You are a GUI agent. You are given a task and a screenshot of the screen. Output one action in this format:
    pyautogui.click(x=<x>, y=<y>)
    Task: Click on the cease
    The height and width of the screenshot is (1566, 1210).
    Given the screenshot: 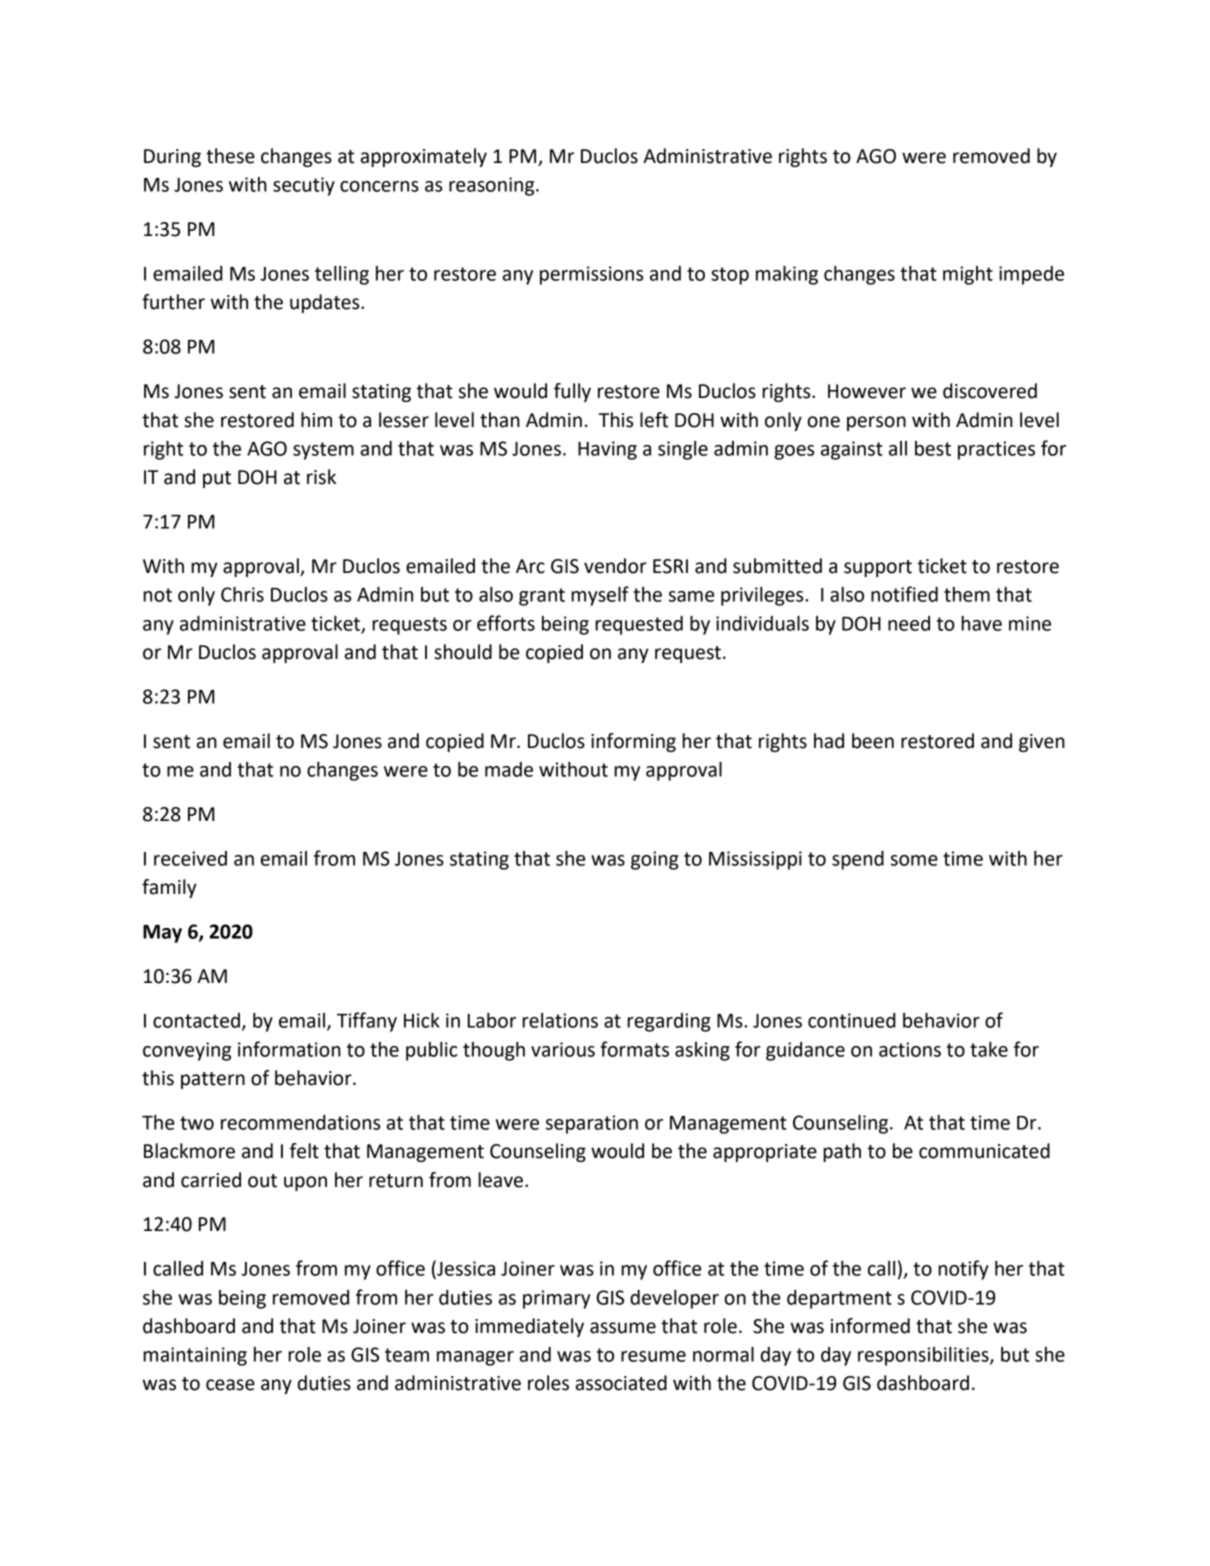 What is the action you would take?
    pyautogui.click(x=230, y=1385)
